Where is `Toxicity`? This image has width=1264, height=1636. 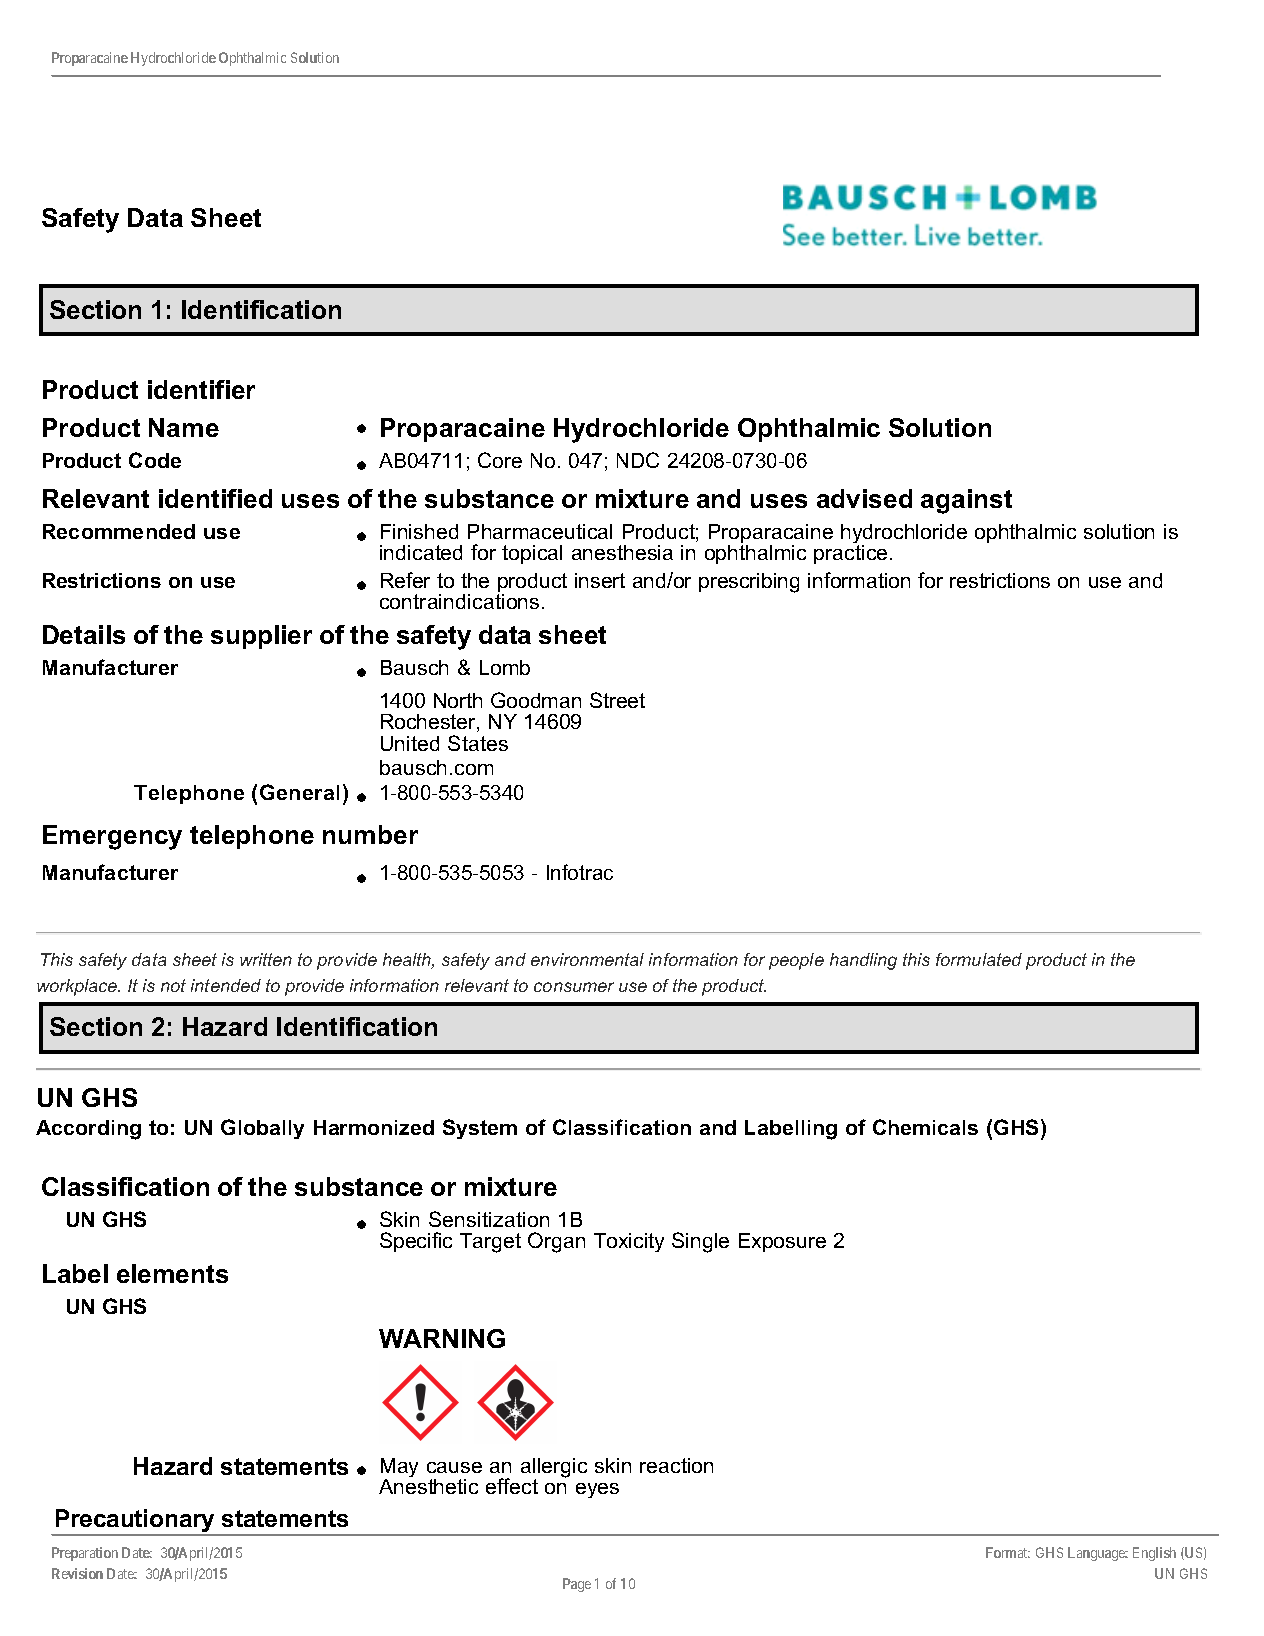 Toxicity is located at coordinates (629, 1242).
